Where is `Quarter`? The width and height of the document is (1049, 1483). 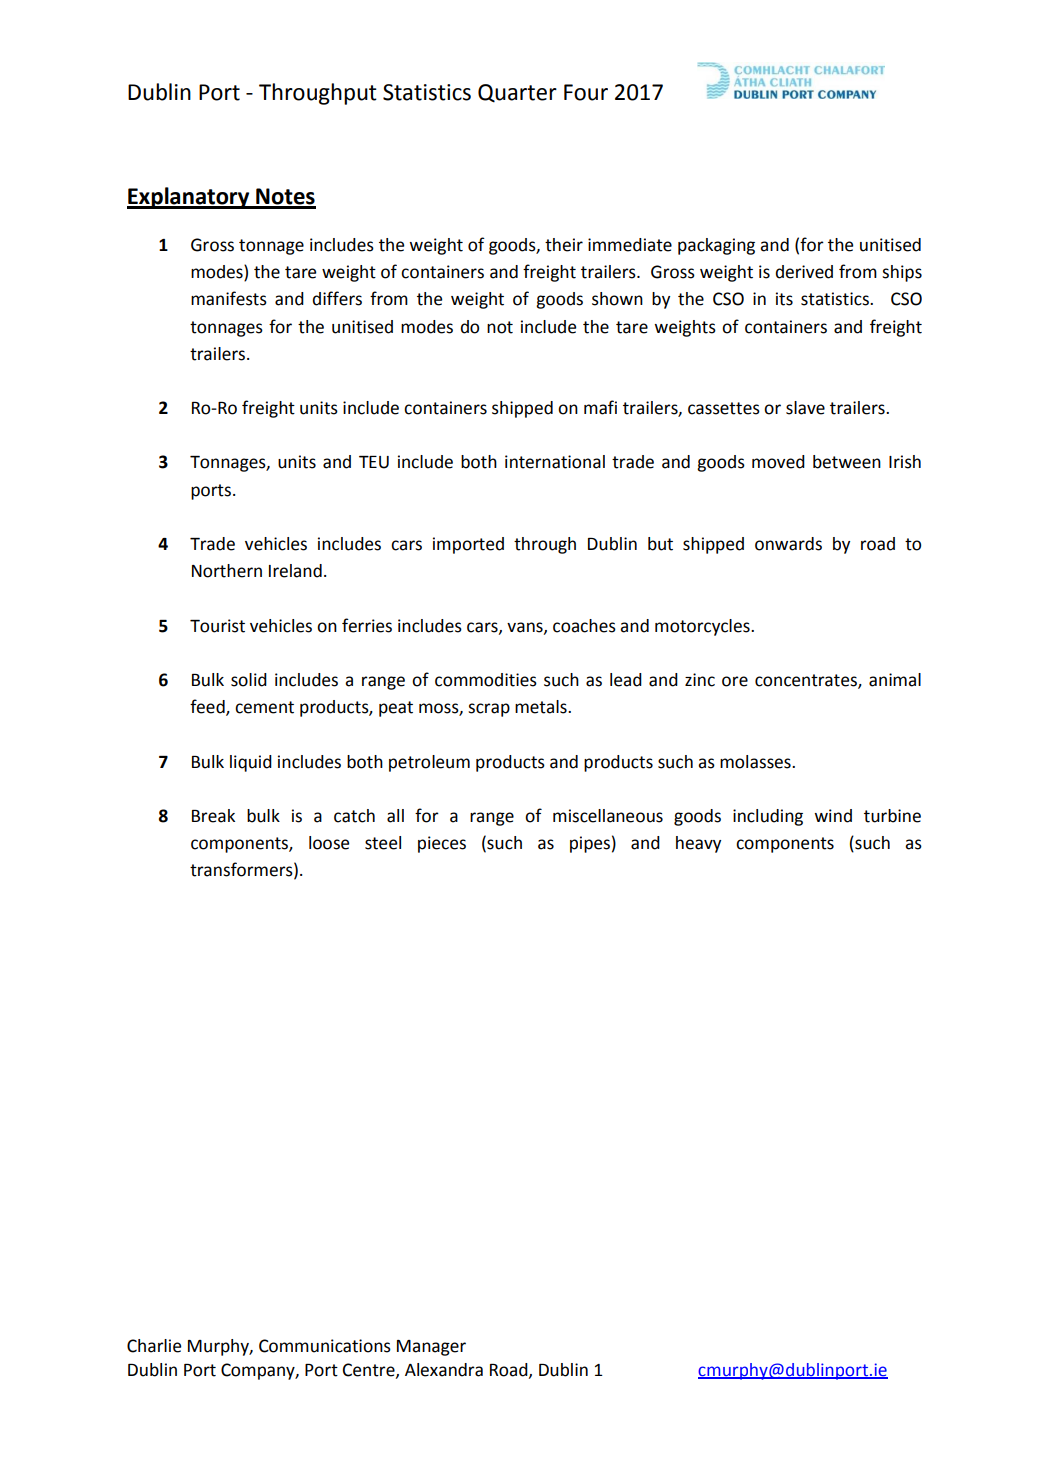
Quarter is located at coordinates (517, 93).
